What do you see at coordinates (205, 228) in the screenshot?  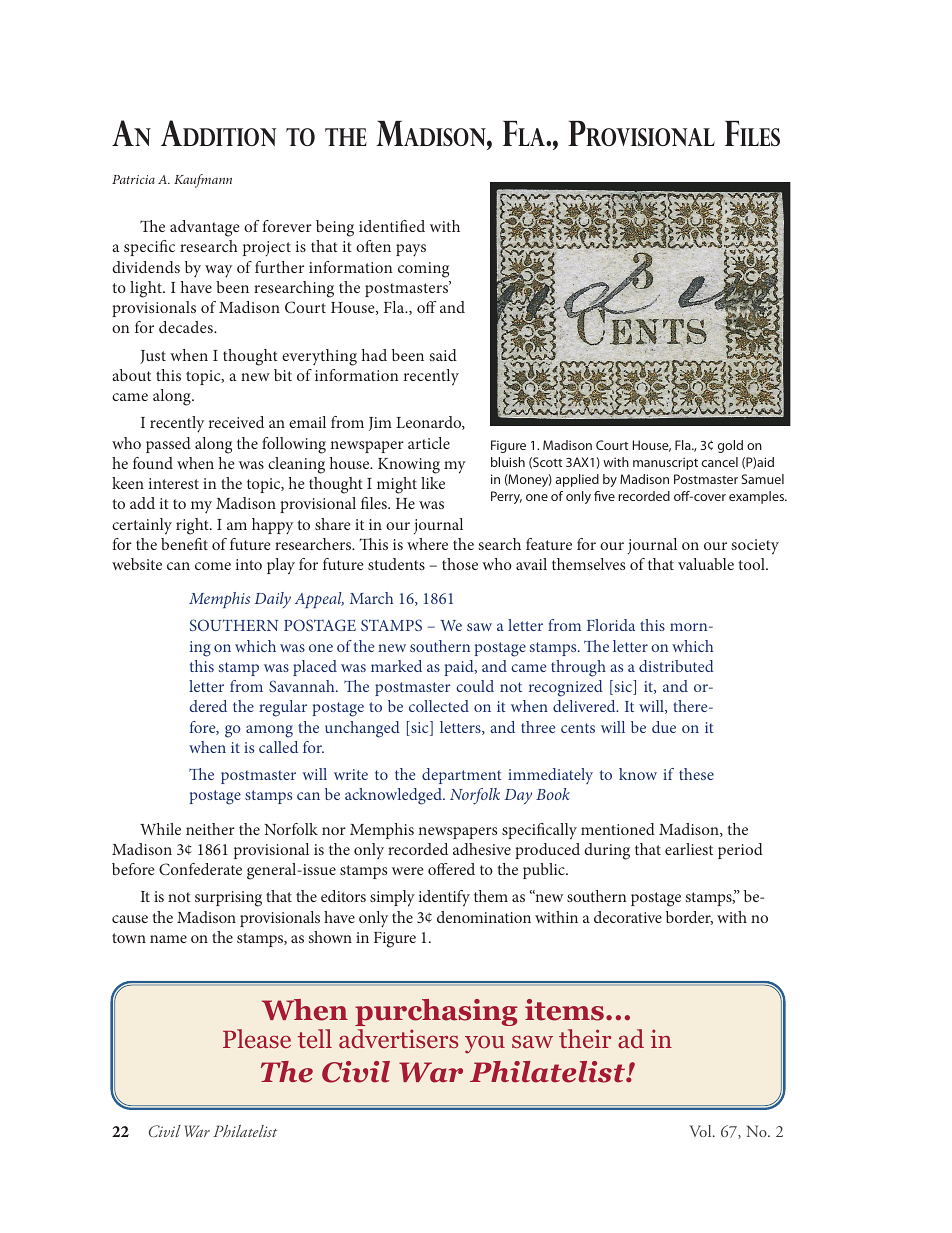 I see `advantage` at bounding box center [205, 228].
